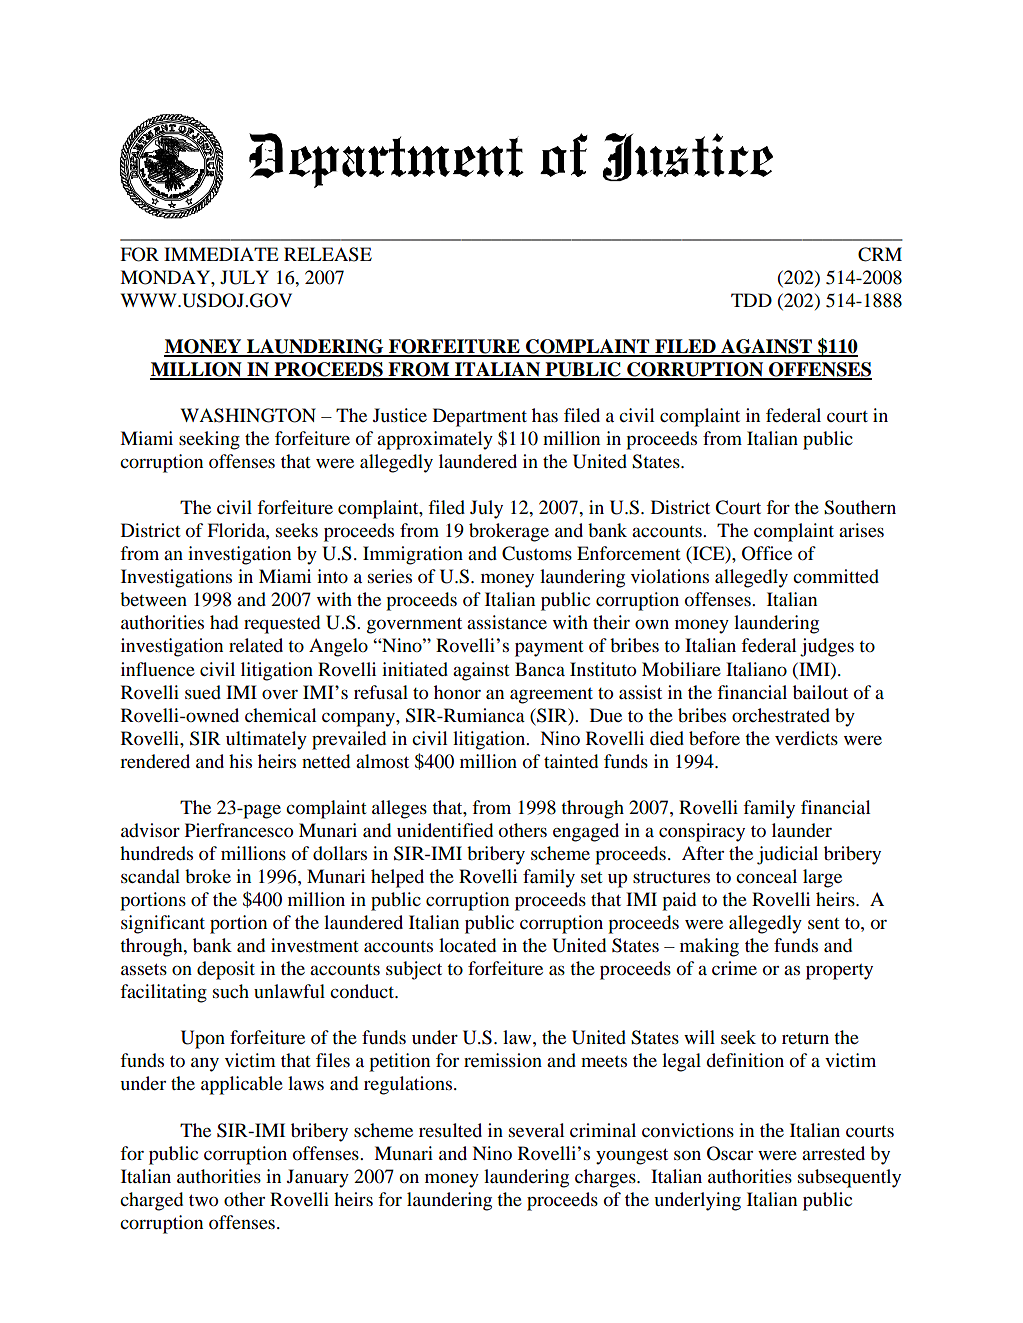 The height and width of the screenshot is (1323, 1023). What do you see at coordinates (226, 970) in the screenshot?
I see `deposit` at bounding box center [226, 970].
